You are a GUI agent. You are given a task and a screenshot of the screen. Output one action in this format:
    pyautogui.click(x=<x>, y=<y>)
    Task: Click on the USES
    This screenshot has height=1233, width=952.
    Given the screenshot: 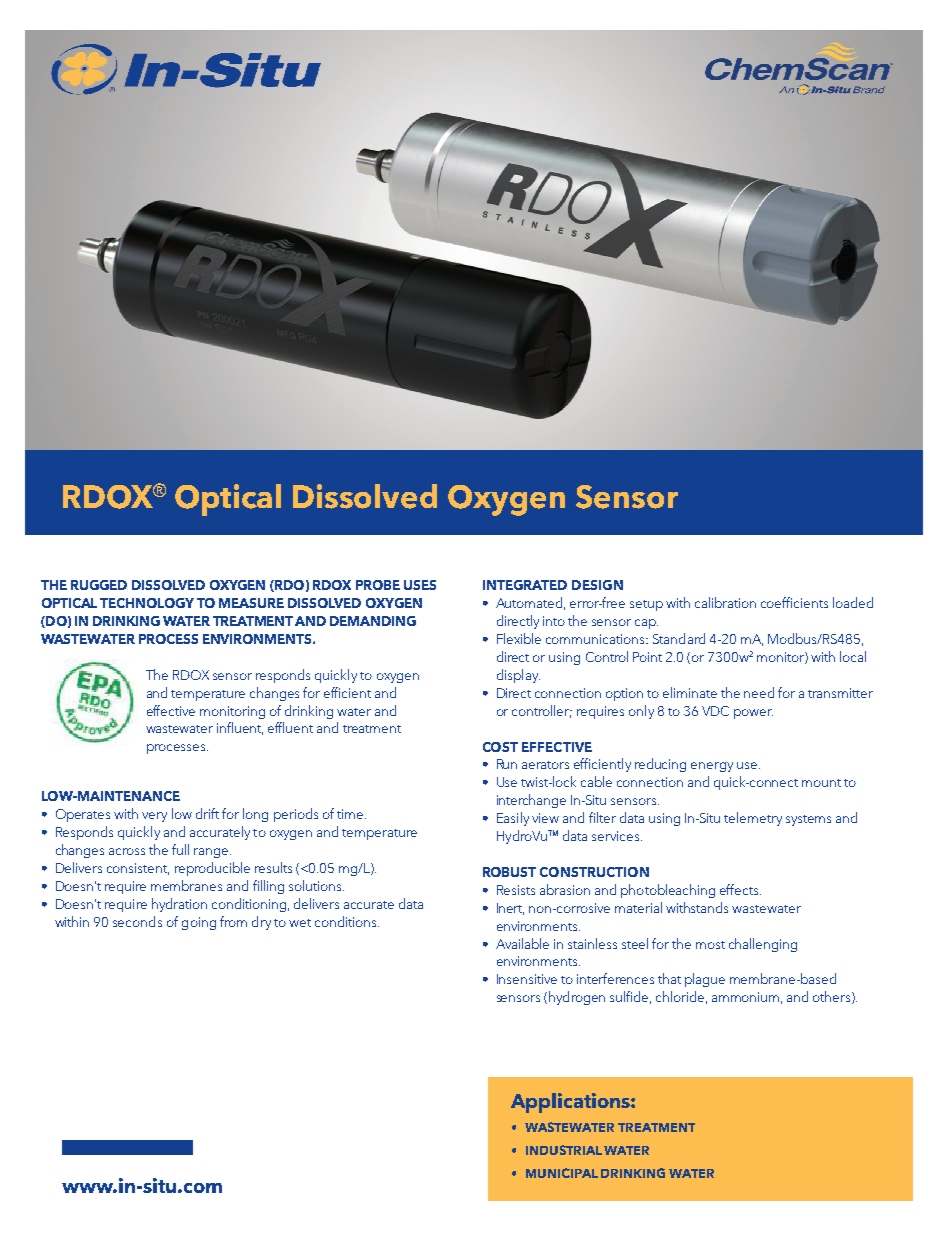 What is the action you would take?
    pyautogui.click(x=420, y=585)
